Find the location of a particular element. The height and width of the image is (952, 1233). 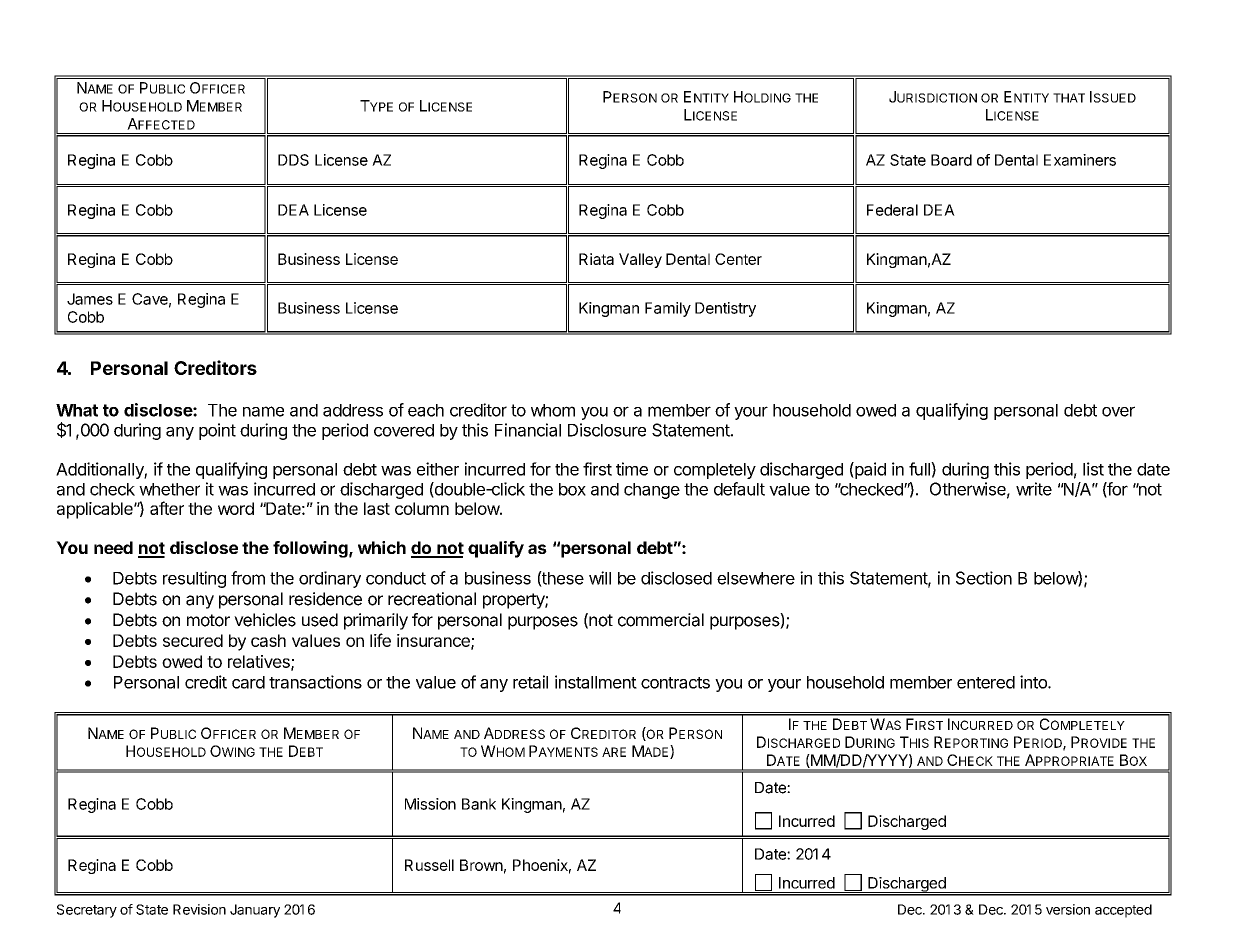

Disclosure is located at coordinates (607, 430).
